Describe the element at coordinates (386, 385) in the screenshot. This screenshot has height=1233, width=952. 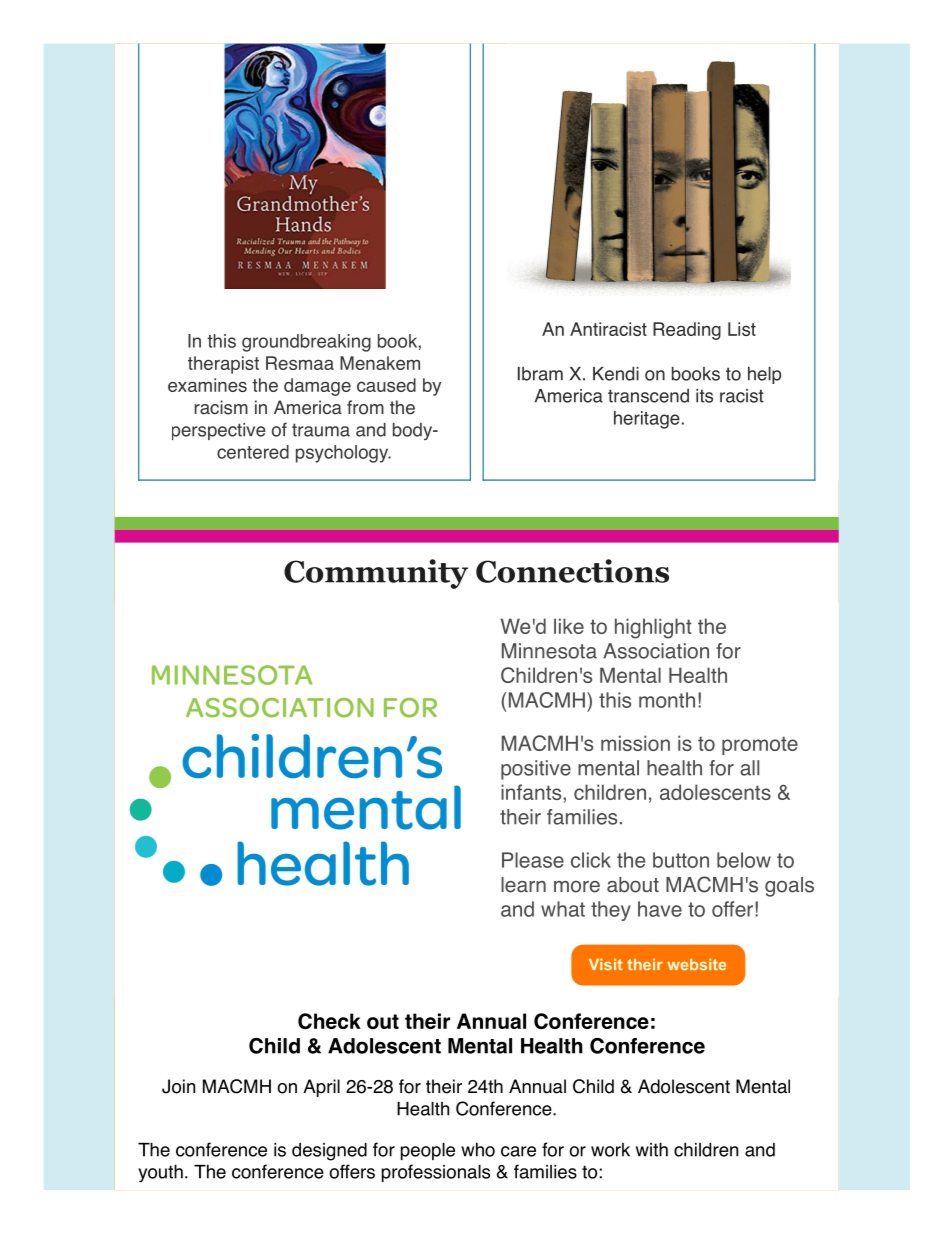
I see `caused` at that location.
